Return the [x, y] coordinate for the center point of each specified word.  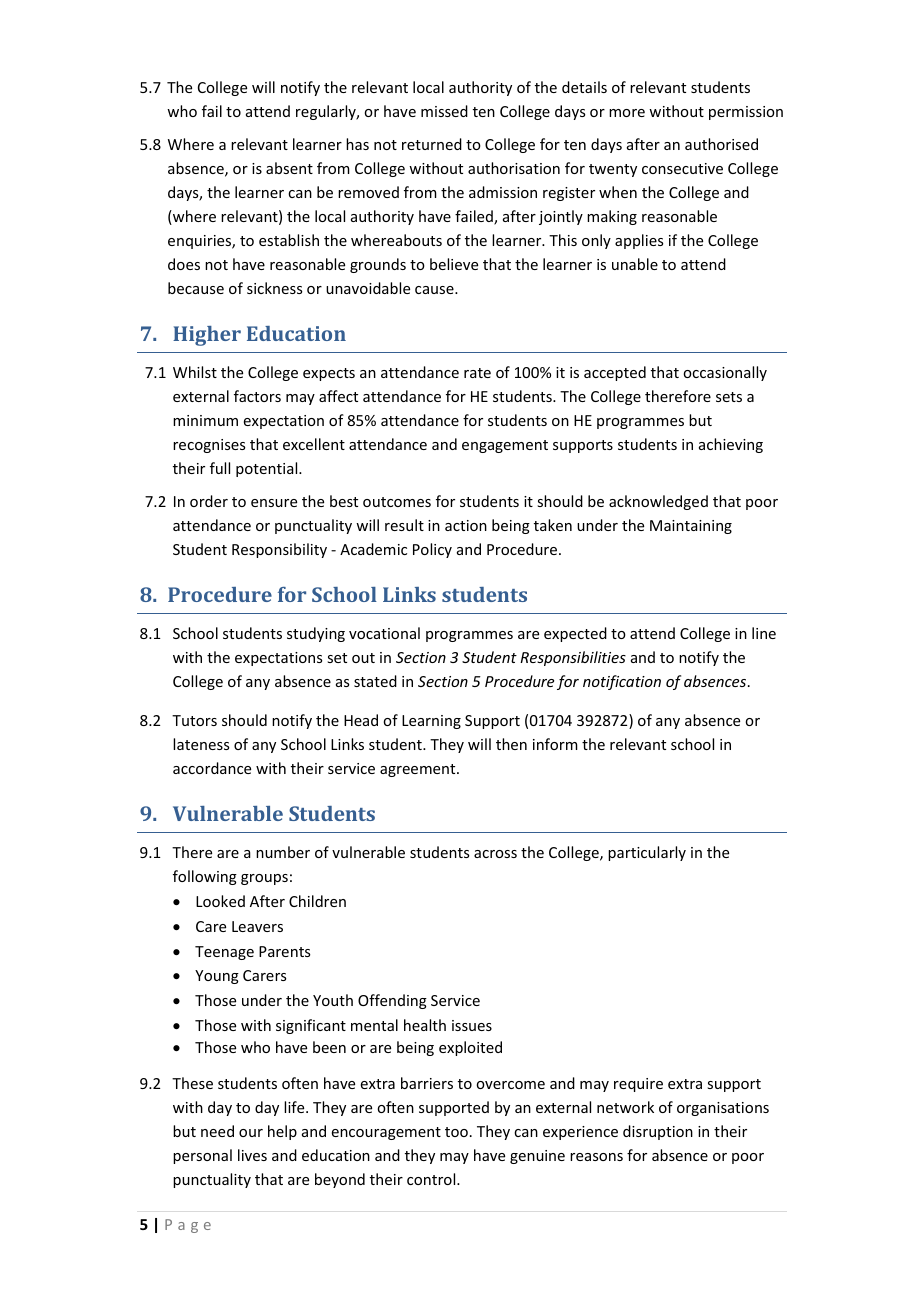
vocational [384, 633]
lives [252, 1155]
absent [289, 168]
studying [316, 634]
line [764, 633]
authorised [721, 144]
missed [444, 111]
